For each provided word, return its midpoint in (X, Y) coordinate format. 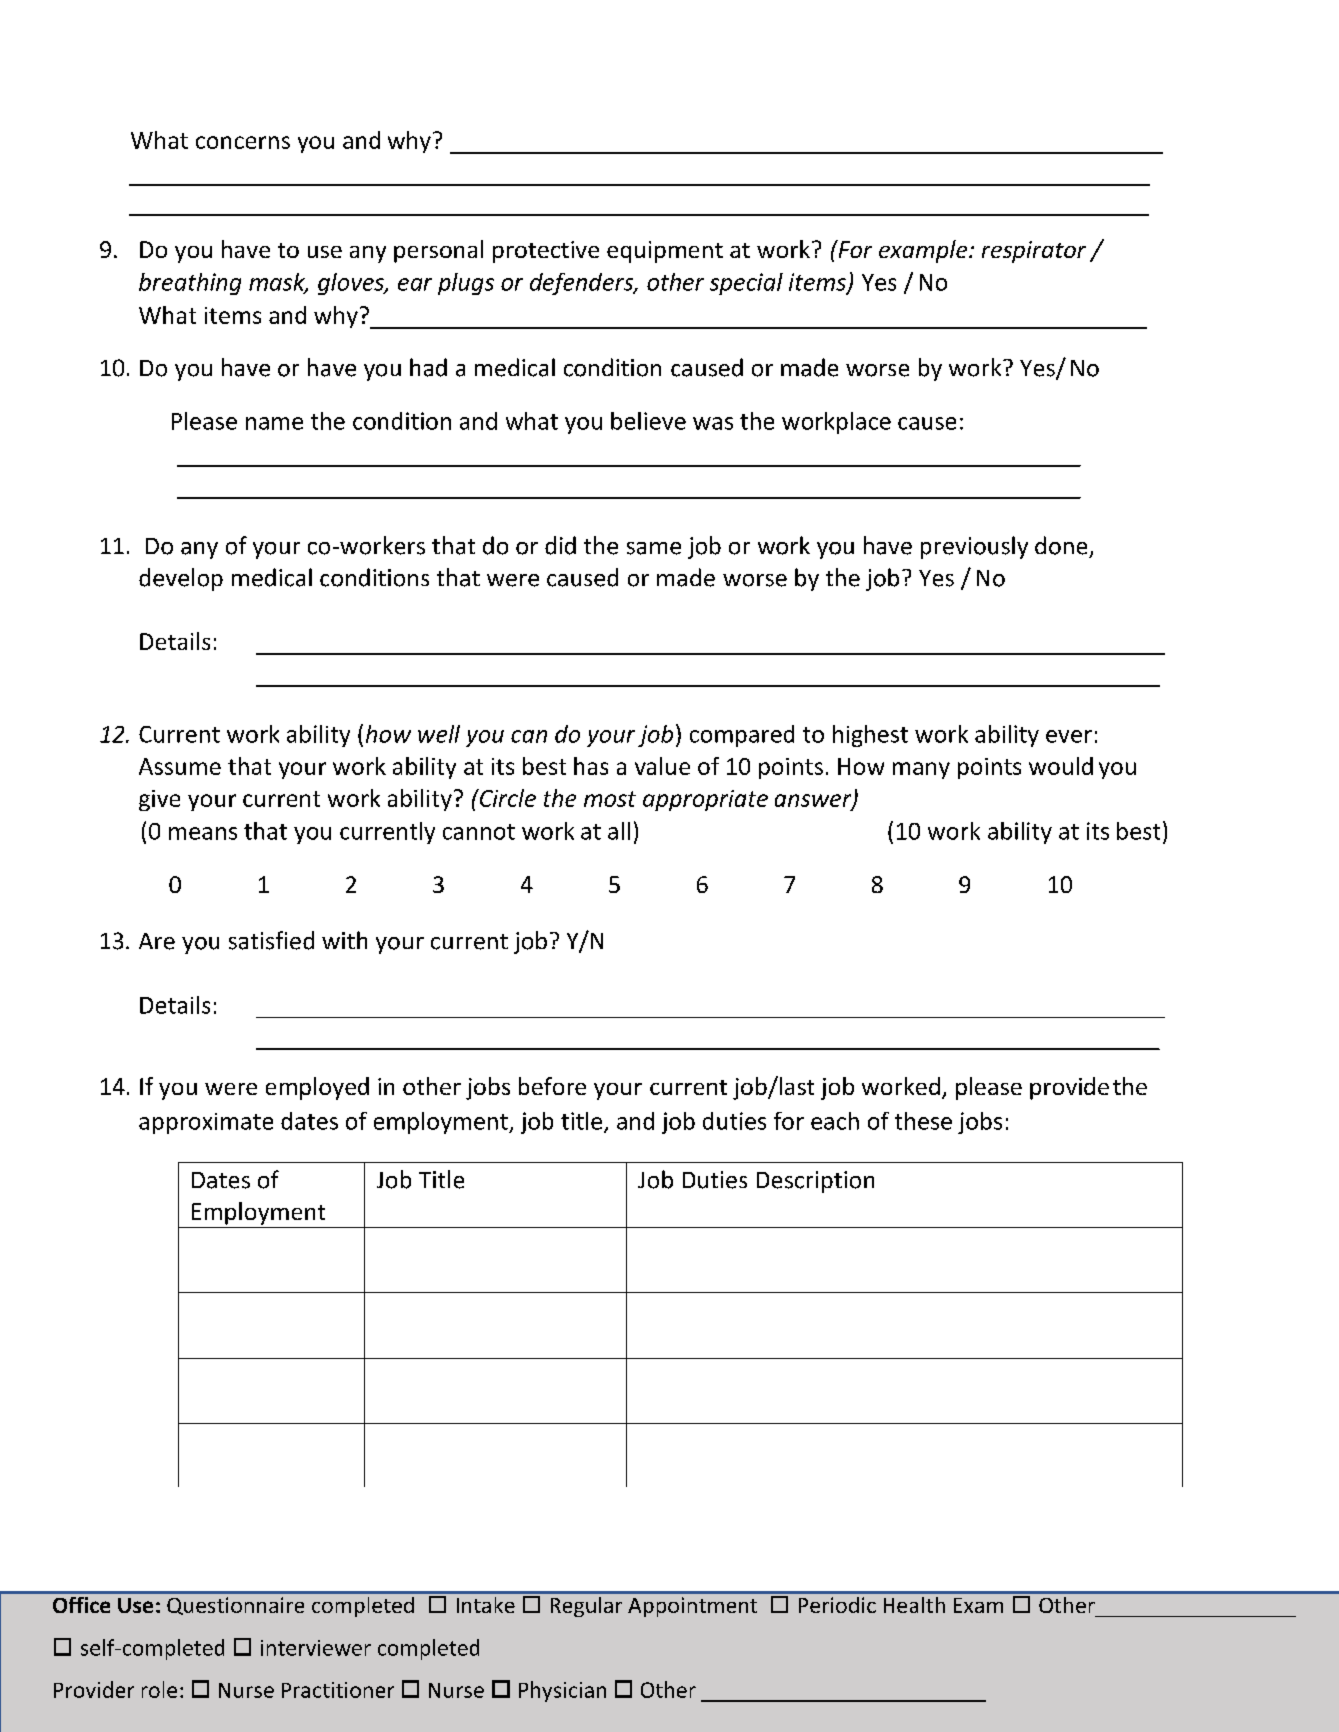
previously (974, 547)
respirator (1034, 252)
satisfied (271, 940)
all (619, 831)
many (921, 770)
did (560, 545)
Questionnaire (235, 1606)
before (552, 1086)
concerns (243, 142)
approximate (206, 1123)
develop (181, 579)
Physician (562, 1691)
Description (815, 1182)
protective (546, 252)
